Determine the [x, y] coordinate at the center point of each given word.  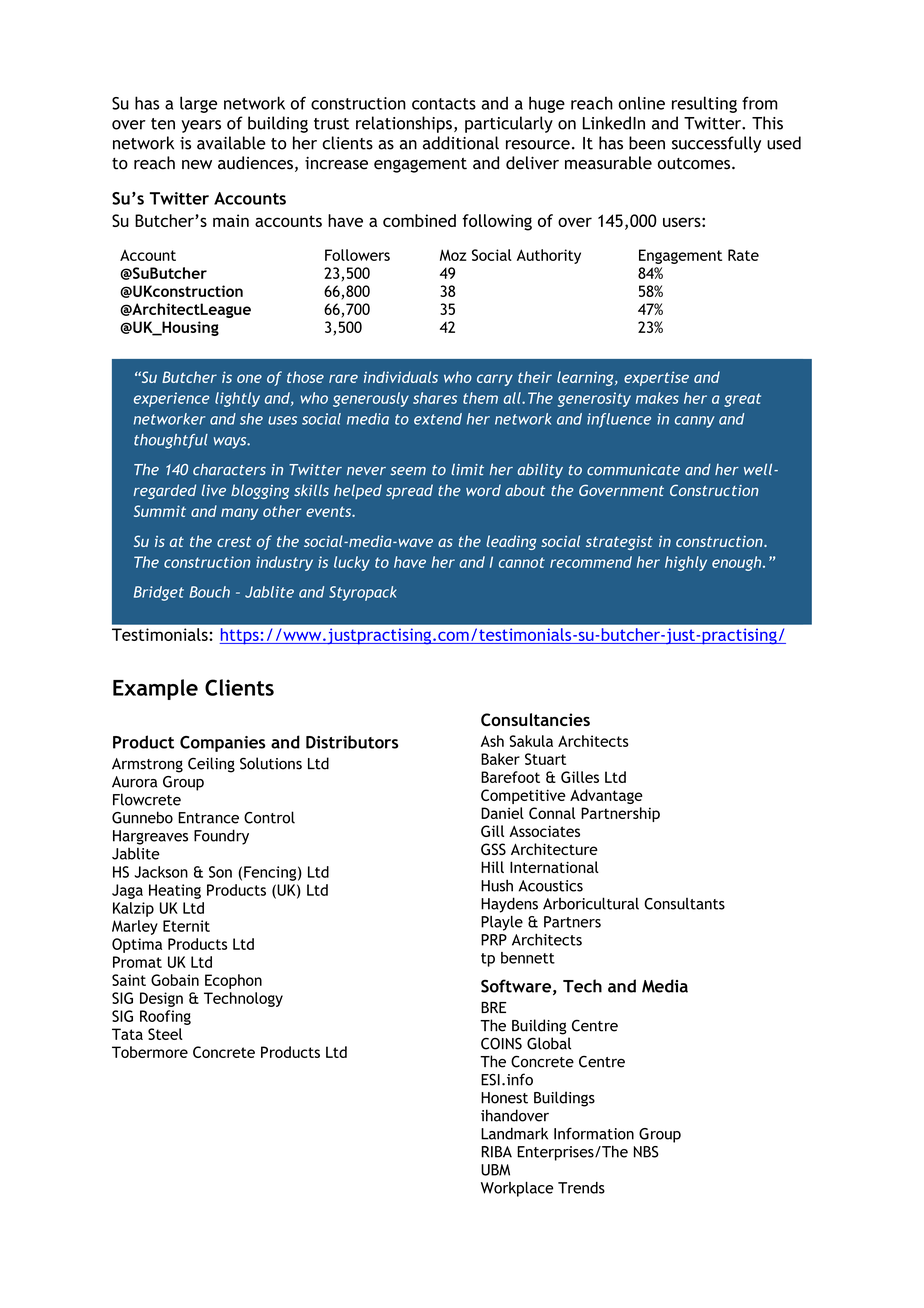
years [201, 126]
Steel [165, 1034]
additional [461, 143]
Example [155, 689]
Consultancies [535, 719]
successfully [716, 144]
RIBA [497, 1152]
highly [686, 563]
